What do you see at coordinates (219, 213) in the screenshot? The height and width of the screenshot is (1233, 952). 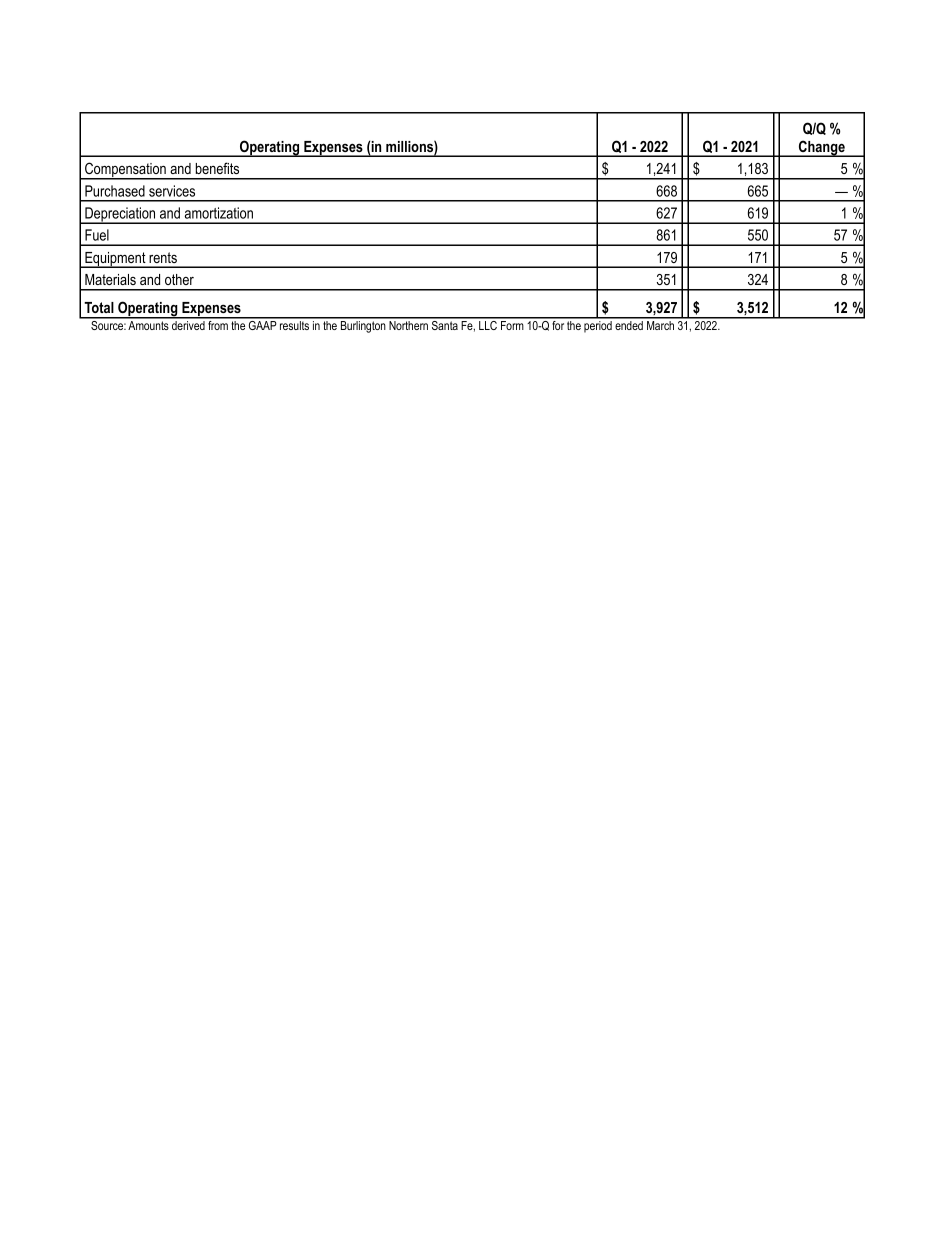 I see `amortization` at bounding box center [219, 213].
